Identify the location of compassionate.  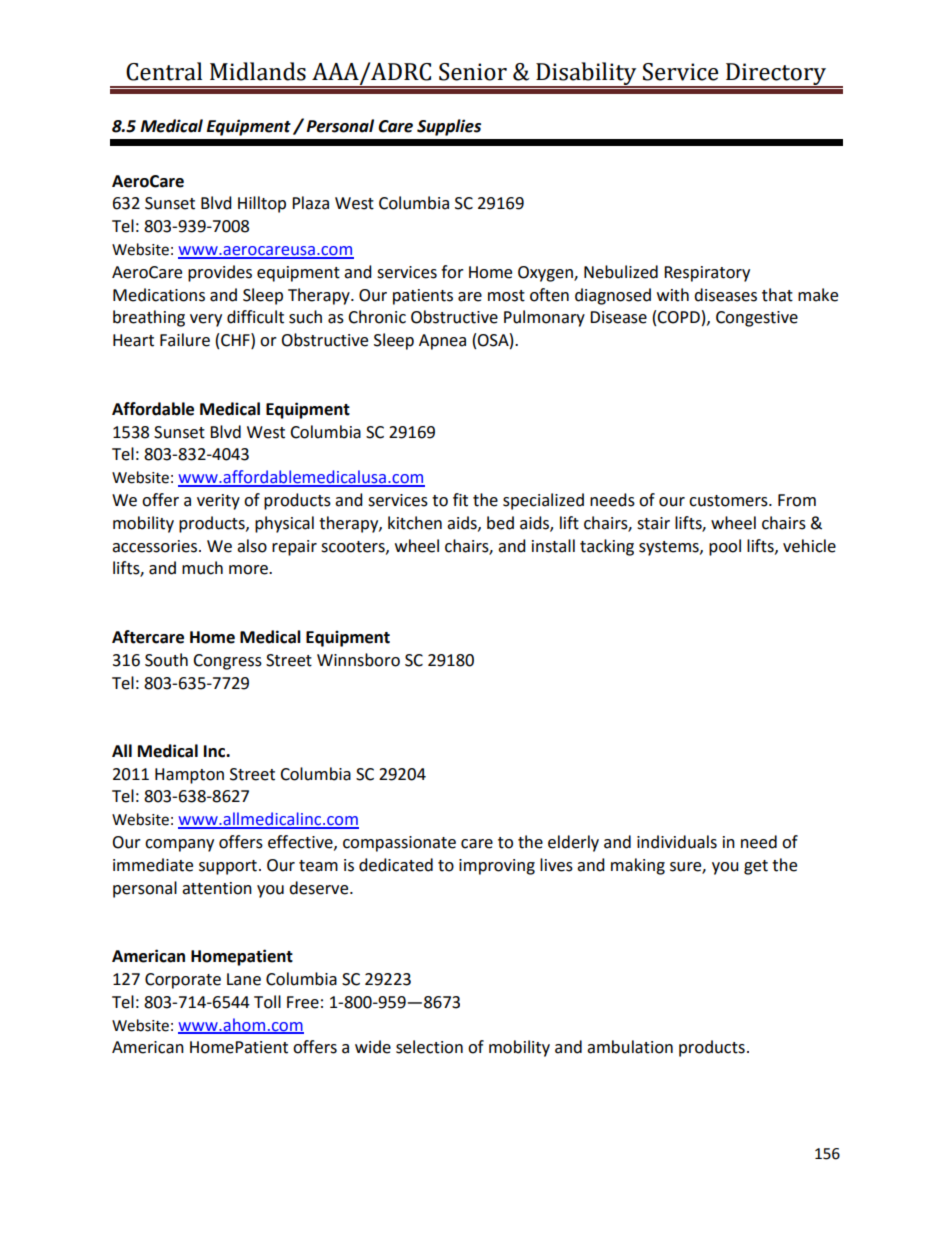
(399, 844).
